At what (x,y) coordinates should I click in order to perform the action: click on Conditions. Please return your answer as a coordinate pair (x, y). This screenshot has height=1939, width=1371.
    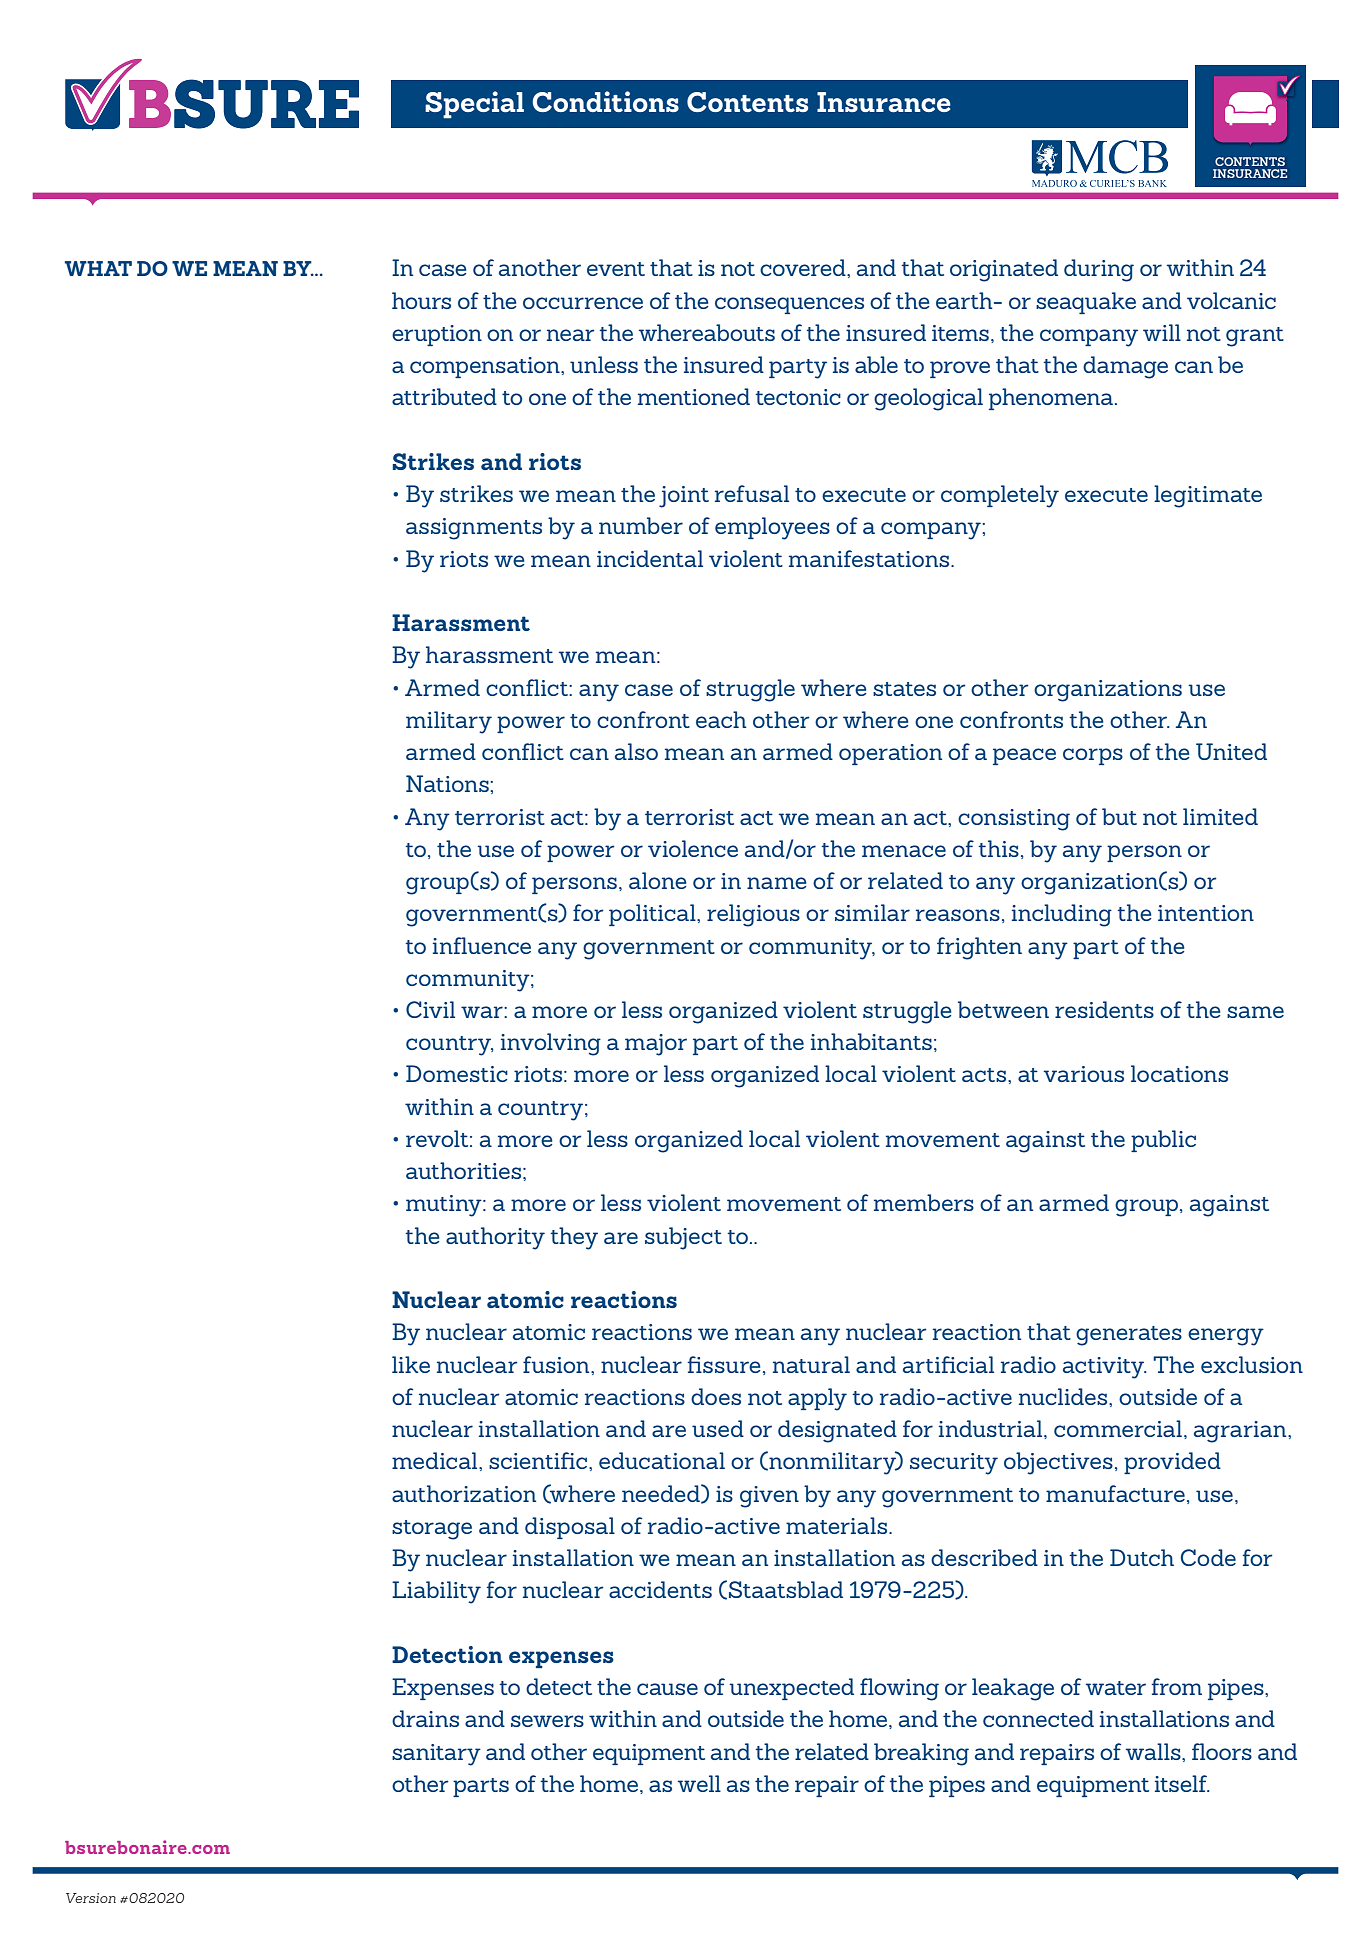
    Looking at the image, I should click on (606, 101).
